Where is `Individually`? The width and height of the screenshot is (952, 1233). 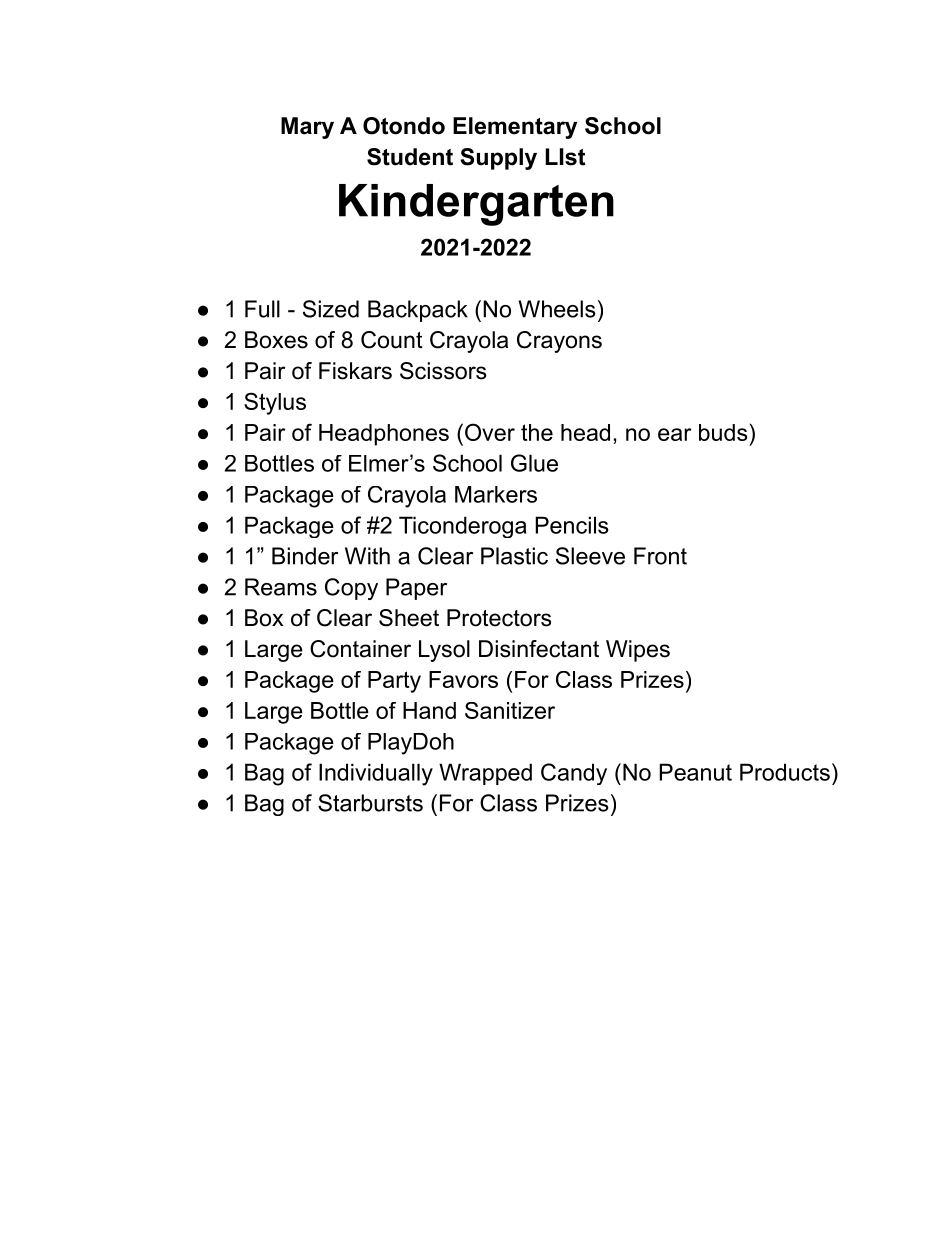 Individually is located at coordinates (376, 774).
